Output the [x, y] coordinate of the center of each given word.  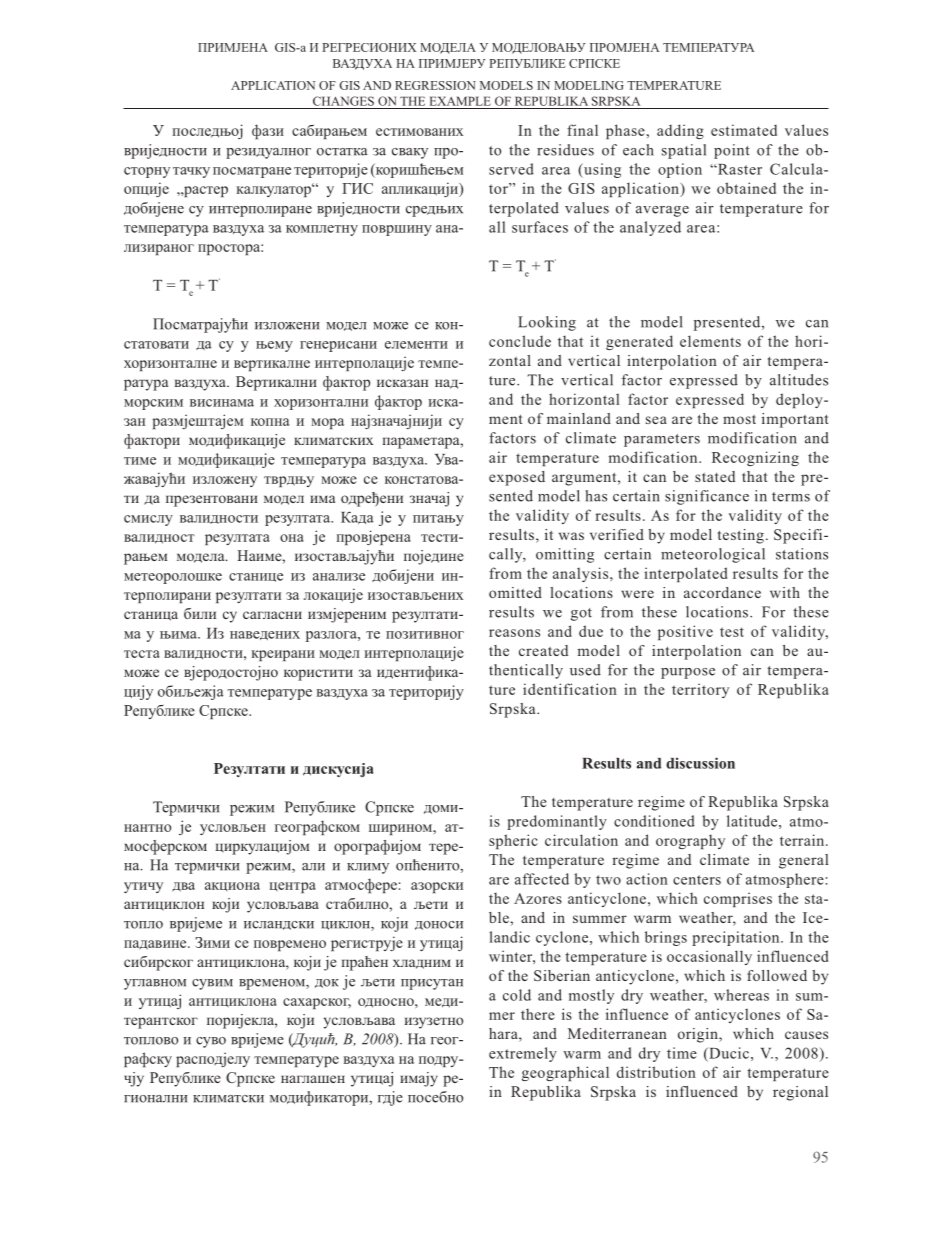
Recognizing [755, 458]
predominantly [557, 822]
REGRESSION [435, 85]
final [582, 130]
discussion [700, 763]
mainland [579, 418]
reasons [514, 633]
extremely [523, 1054]
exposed [517, 478]
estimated [744, 130]
